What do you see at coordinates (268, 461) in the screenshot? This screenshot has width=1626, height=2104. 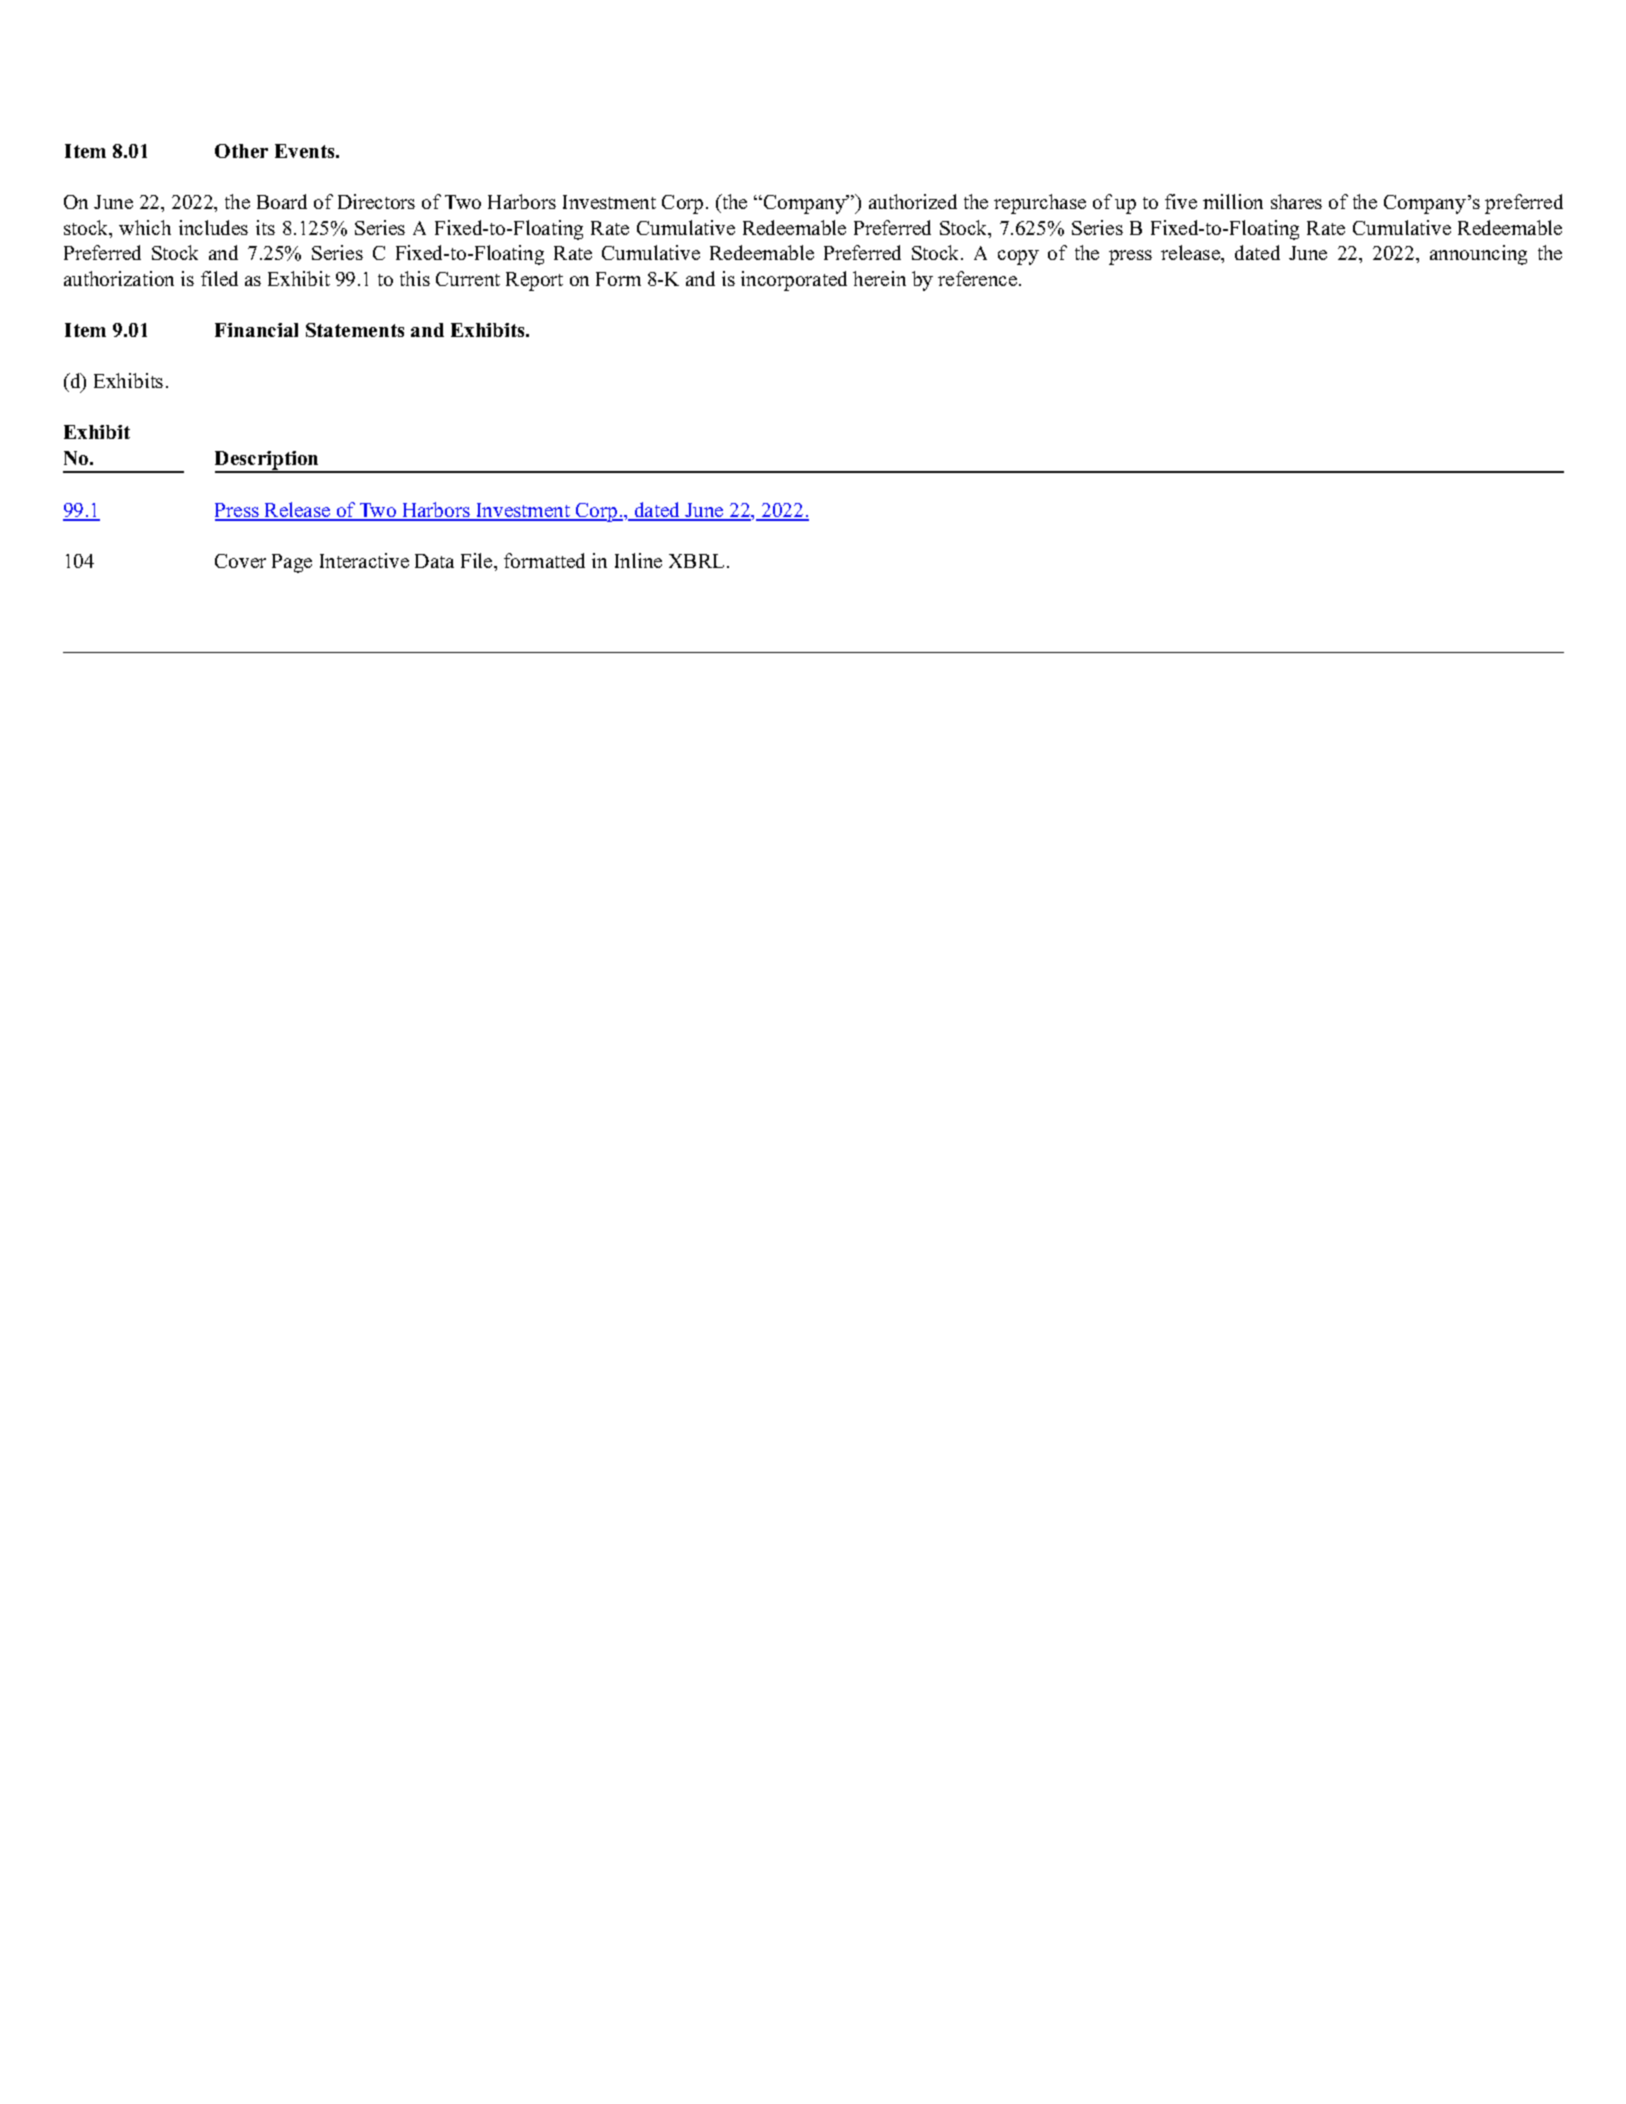 I see `Description` at bounding box center [268, 461].
